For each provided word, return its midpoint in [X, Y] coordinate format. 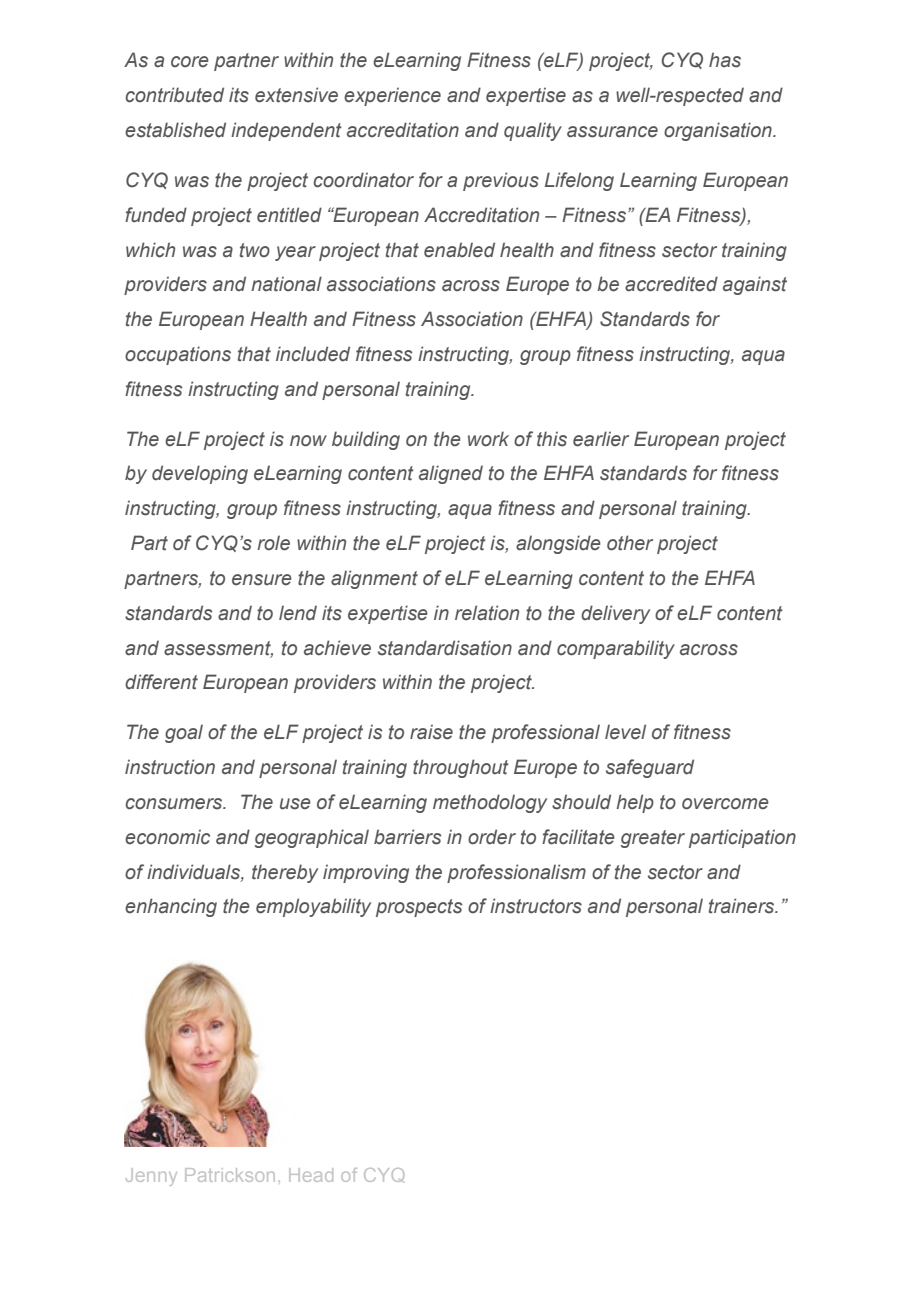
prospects [419, 908]
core [190, 62]
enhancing [171, 907]
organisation [719, 131]
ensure [262, 580]
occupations [178, 355]
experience [392, 96]
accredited [671, 284]
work [488, 439]
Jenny [151, 1177]
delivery [615, 614]
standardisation [445, 648]
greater [653, 839]
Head [311, 1175]
